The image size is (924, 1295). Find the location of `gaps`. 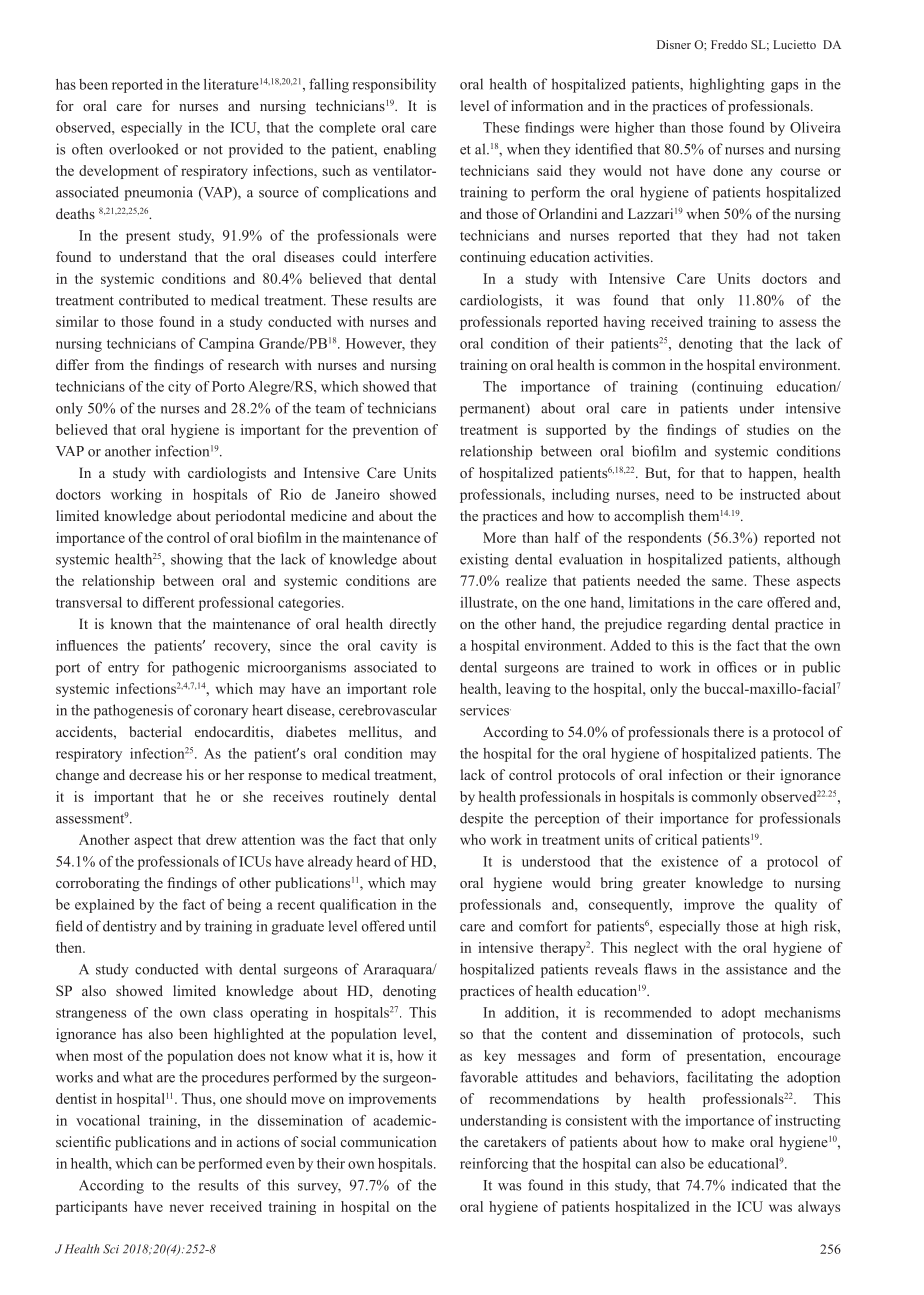

gaps is located at coordinates (784, 87).
